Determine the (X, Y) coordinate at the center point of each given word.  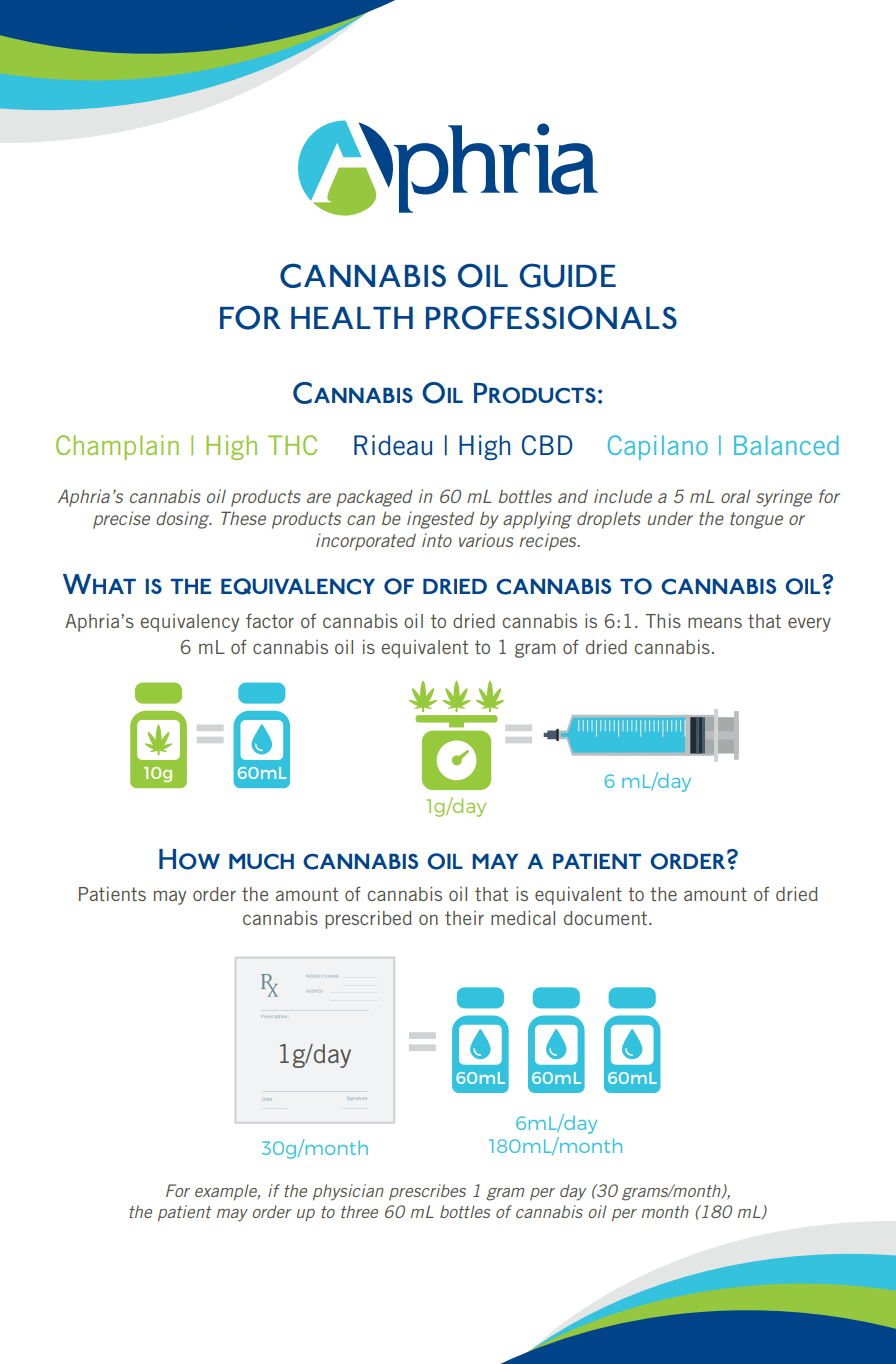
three (359, 1211)
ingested (440, 520)
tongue (756, 520)
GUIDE (568, 275)
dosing (184, 520)
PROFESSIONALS (551, 317)
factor (270, 621)
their (464, 918)
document (605, 918)
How (189, 859)
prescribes (427, 1192)
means (715, 622)
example (227, 1192)
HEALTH (352, 318)
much (261, 862)
